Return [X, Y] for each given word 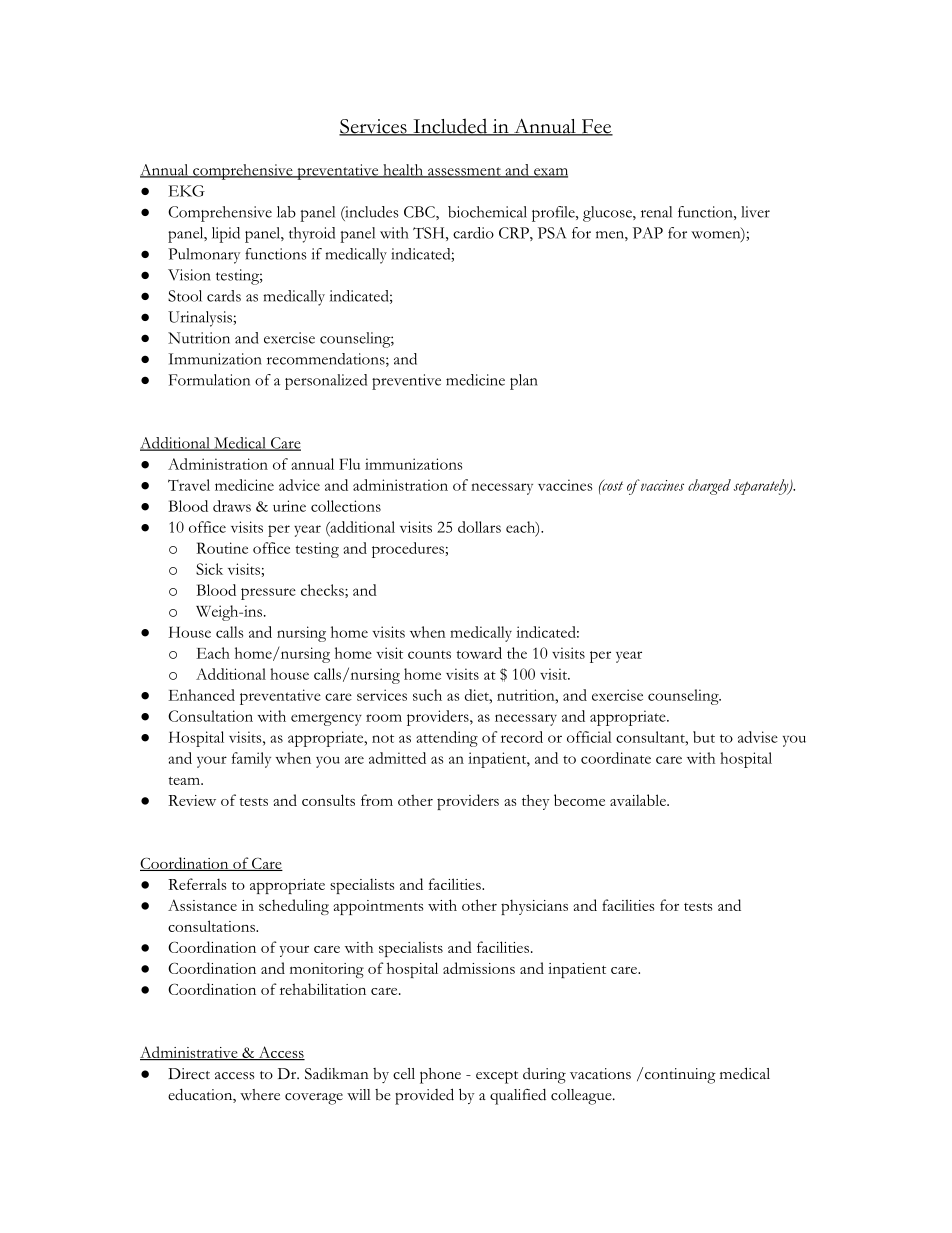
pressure [268, 594]
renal [656, 212]
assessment [464, 172]
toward [479, 653]
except [497, 1077]
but [704, 737]
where [260, 1095]
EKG [187, 191]
